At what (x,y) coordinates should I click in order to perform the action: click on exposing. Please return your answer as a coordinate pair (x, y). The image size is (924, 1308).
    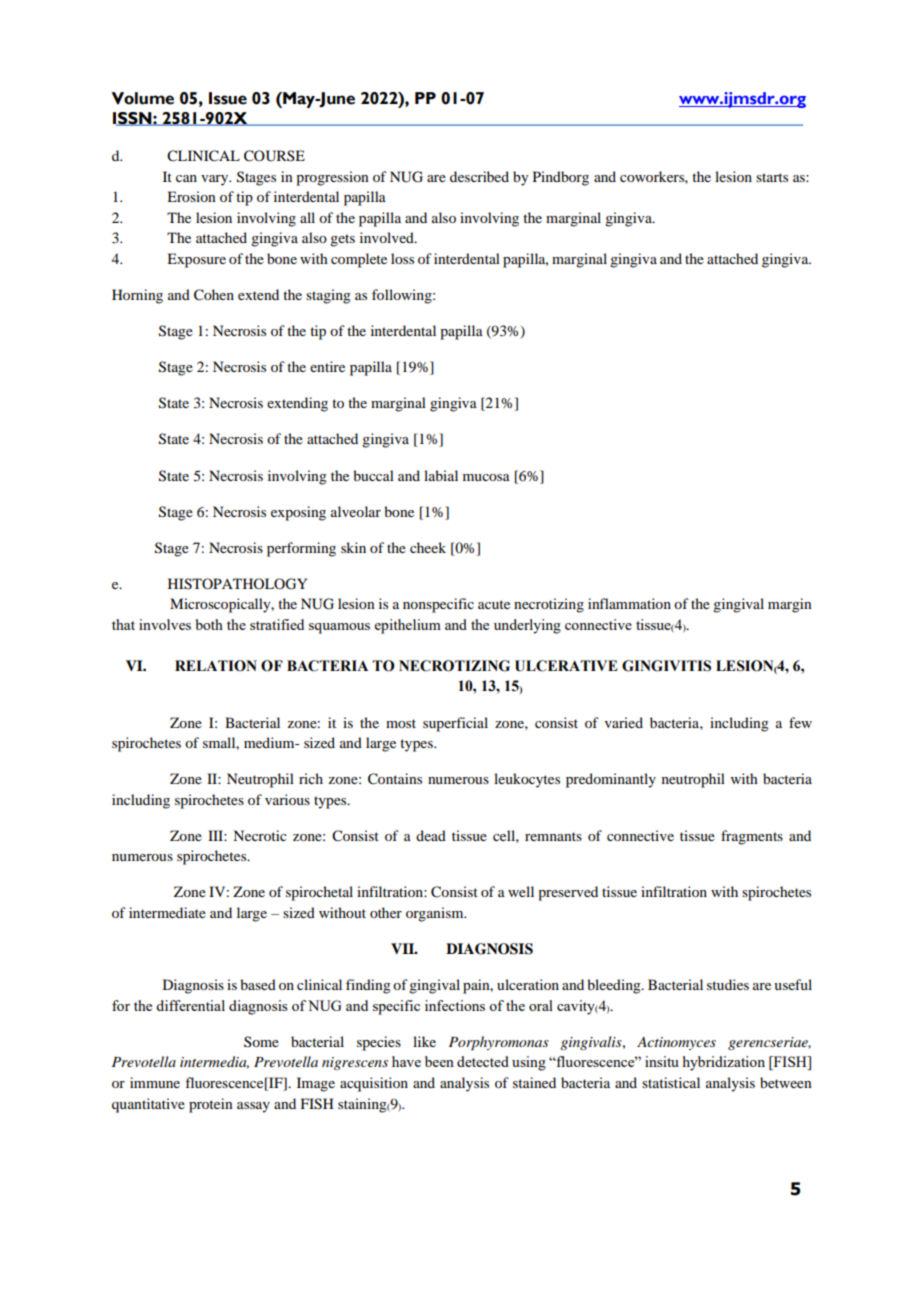
    Looking at the image, I should click on (298, 513).
